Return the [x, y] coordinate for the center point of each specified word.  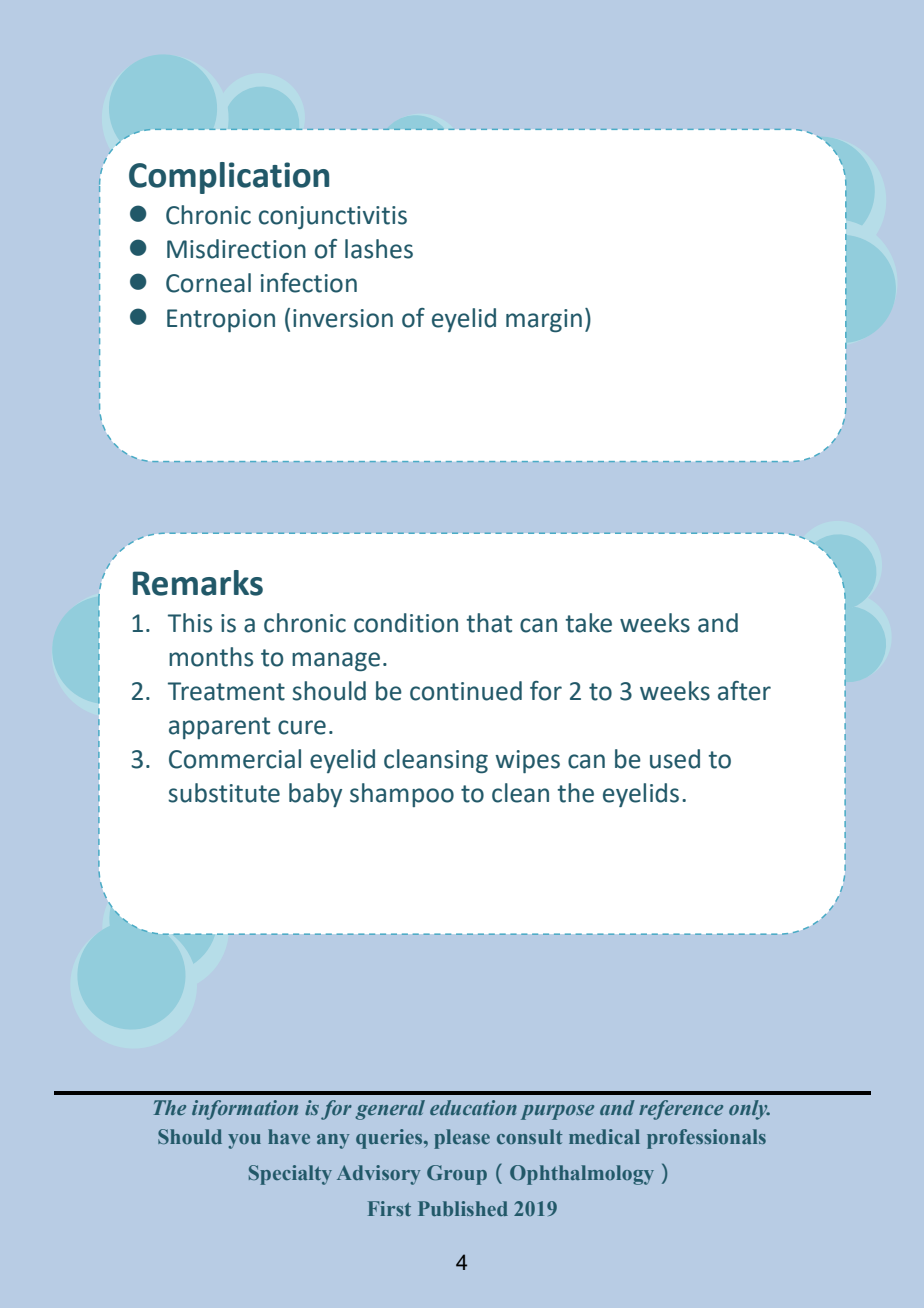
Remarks [198, 583]
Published [463, 1208]
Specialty [290, 1175]
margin [544, 321]
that [489, 623]
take [589, 623]
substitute [224, 793]
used [675, 759]
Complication [229, 178]
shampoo [402, 795]
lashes [379, 249]
